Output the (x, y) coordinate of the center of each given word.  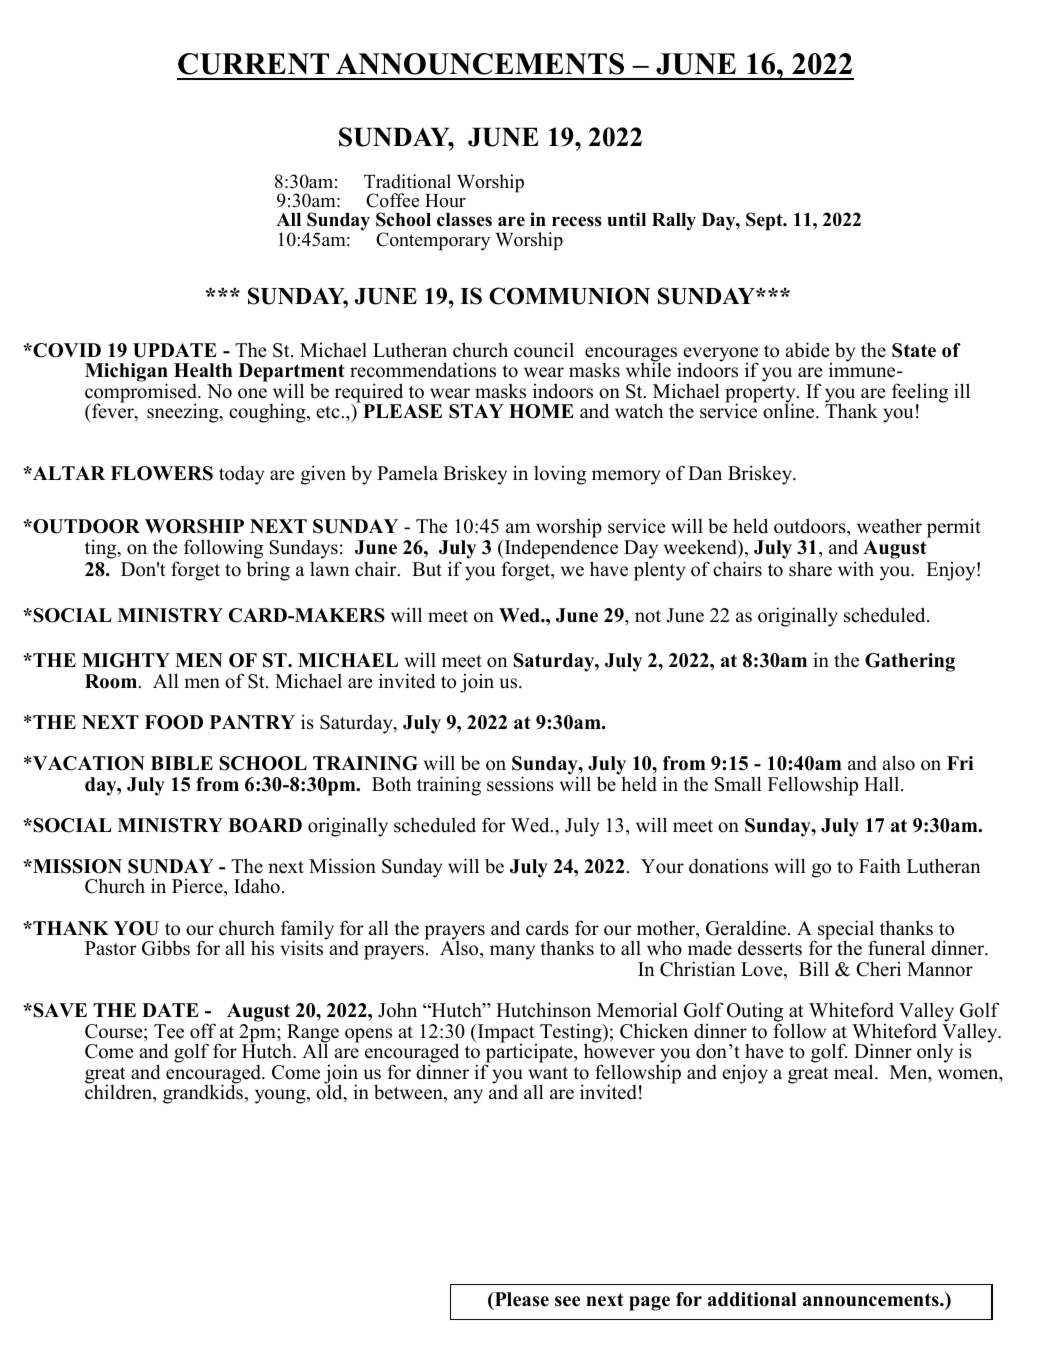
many (512, 952)
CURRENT (253, 64)
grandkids (204, 1093)
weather (889, 526)
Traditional (407, 181)
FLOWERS (162, 473)
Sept (765, 221)
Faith (880, 865)
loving (560, 475)
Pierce (198, 887)
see (567, 1301)
